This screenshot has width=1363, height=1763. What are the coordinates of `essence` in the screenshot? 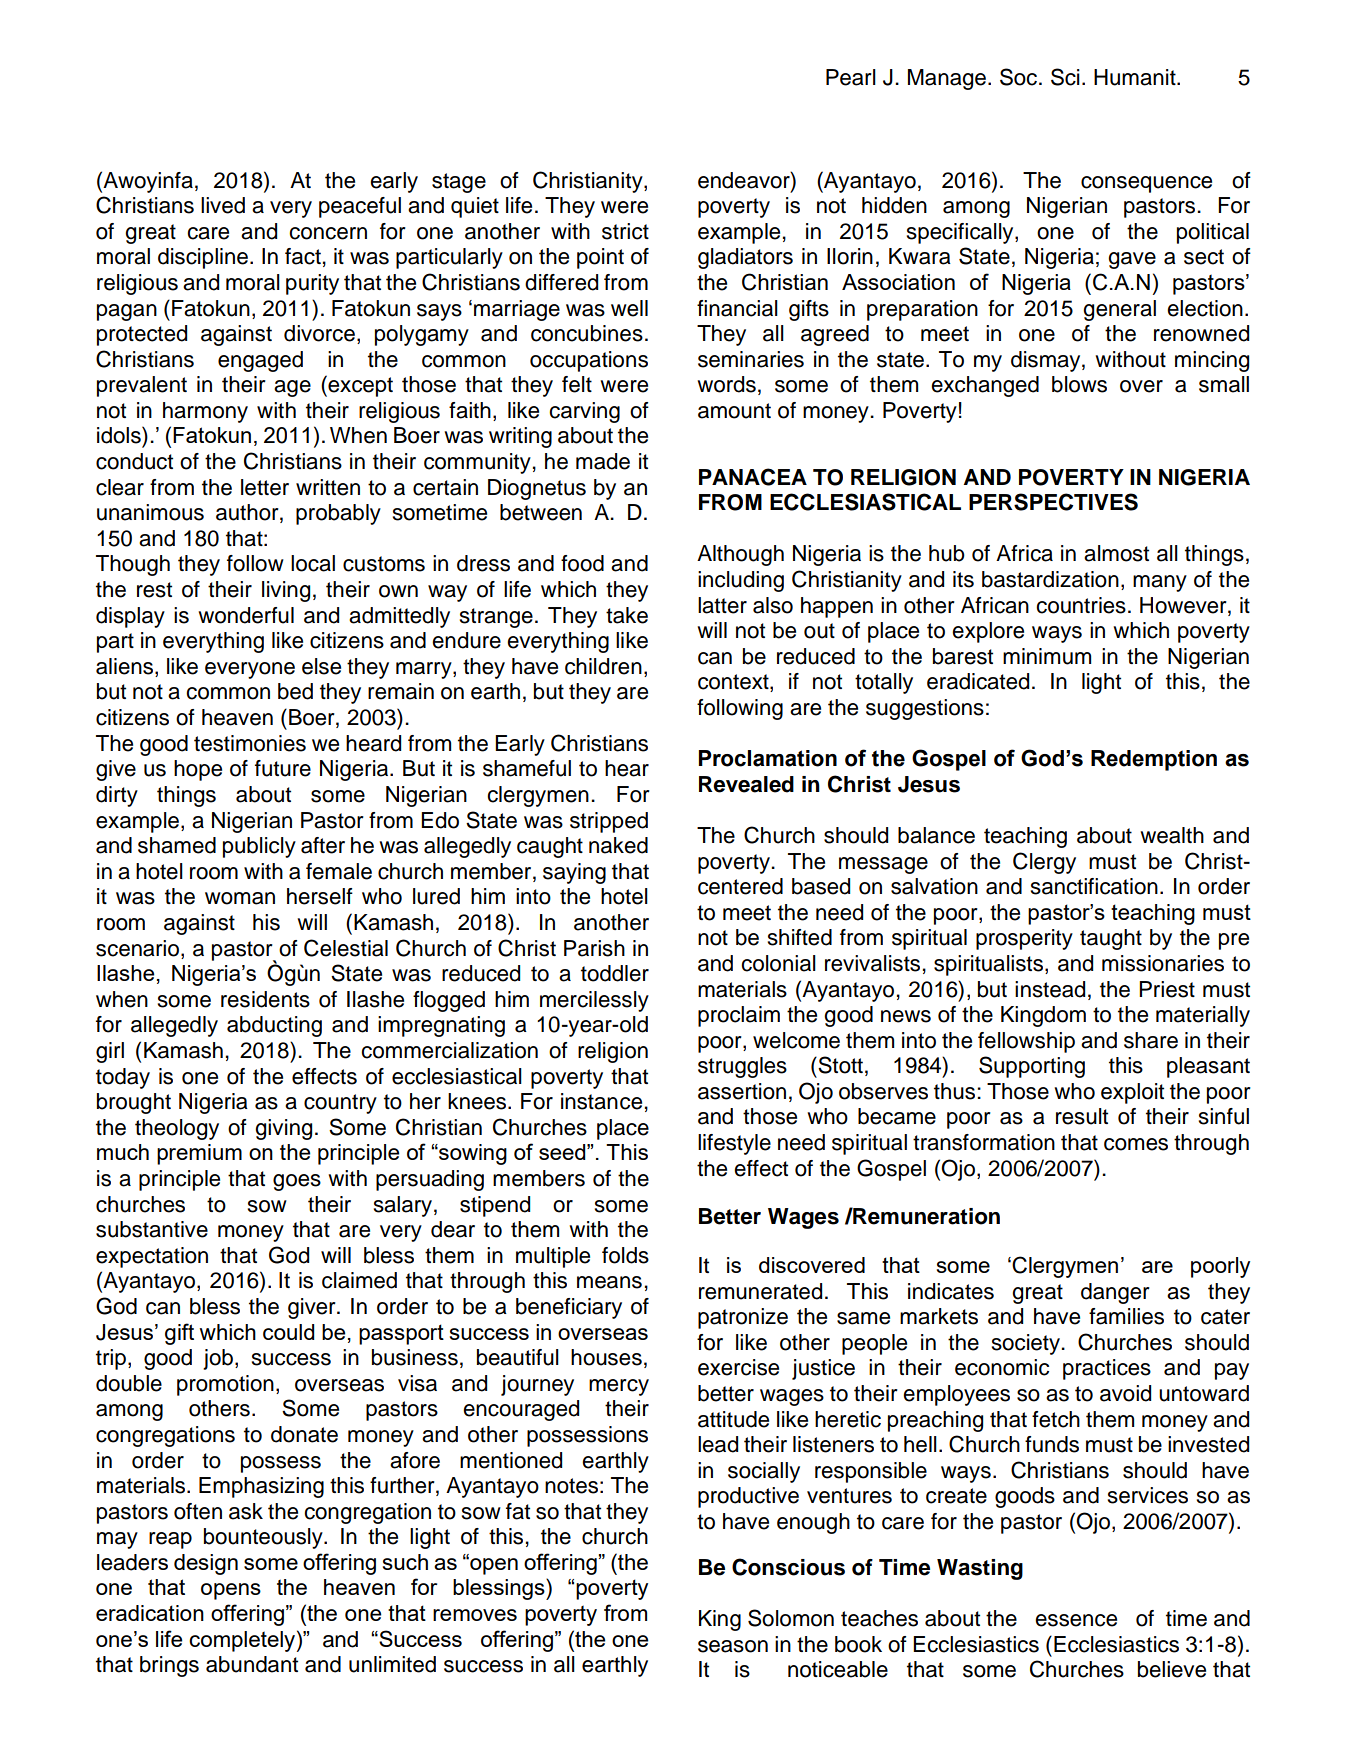 It's located at (1076, 1620).
